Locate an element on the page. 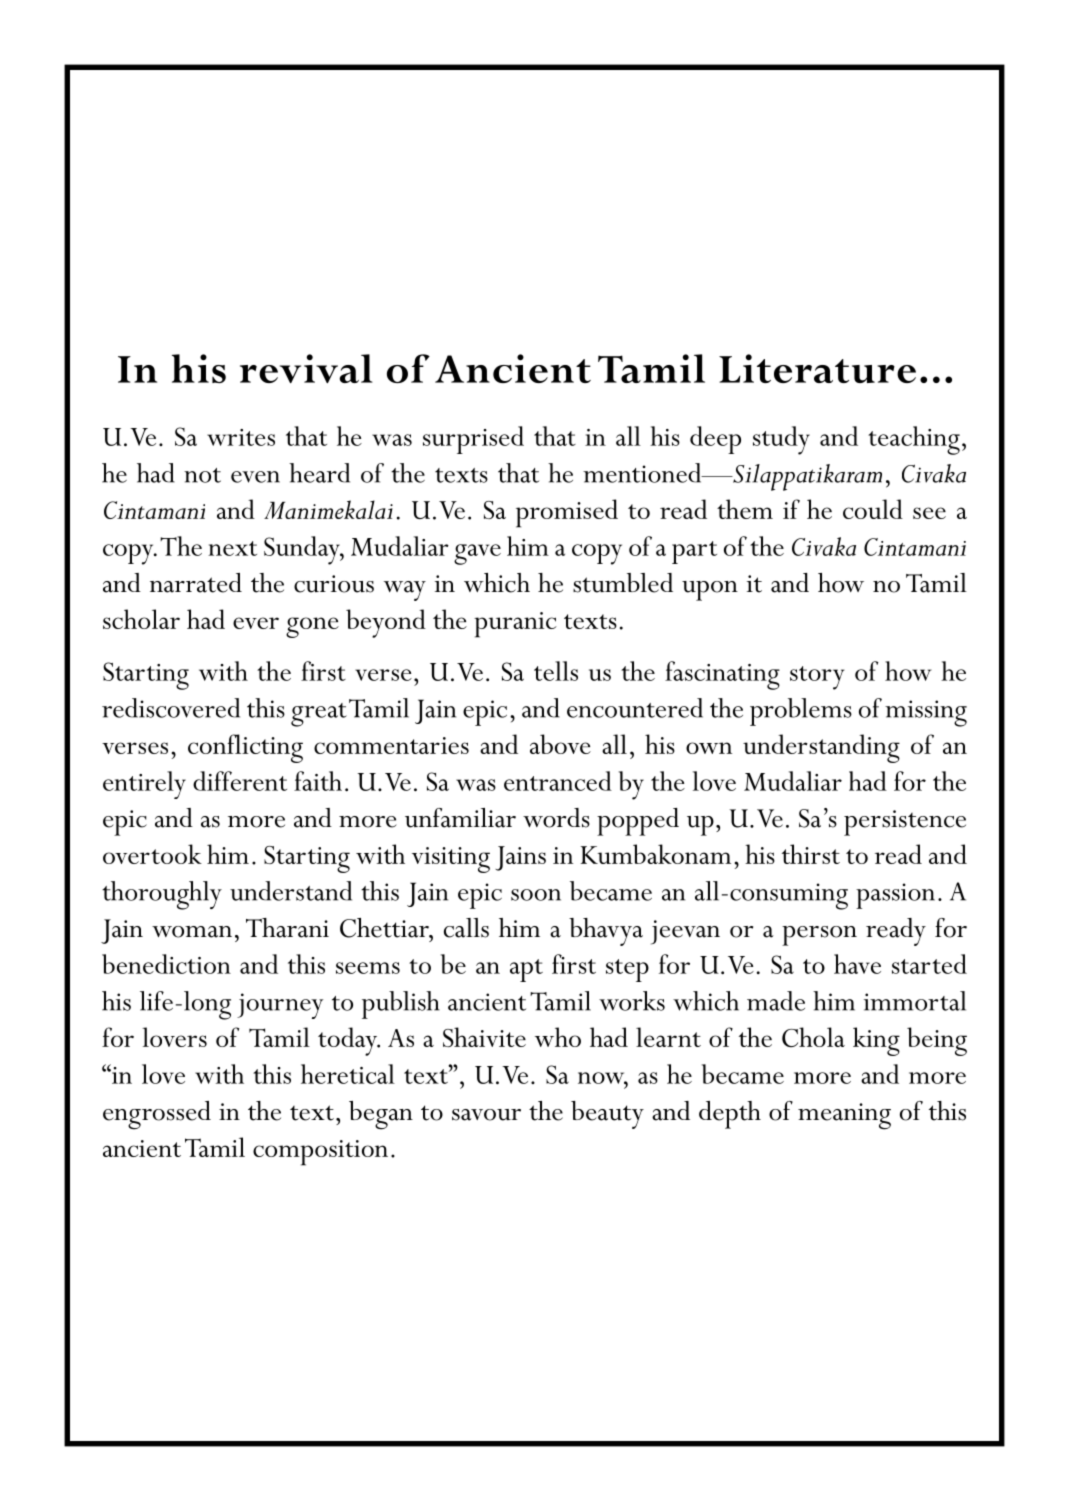 The image size is (1069, 1511). meaning is located at coordinates (844, 1116).
